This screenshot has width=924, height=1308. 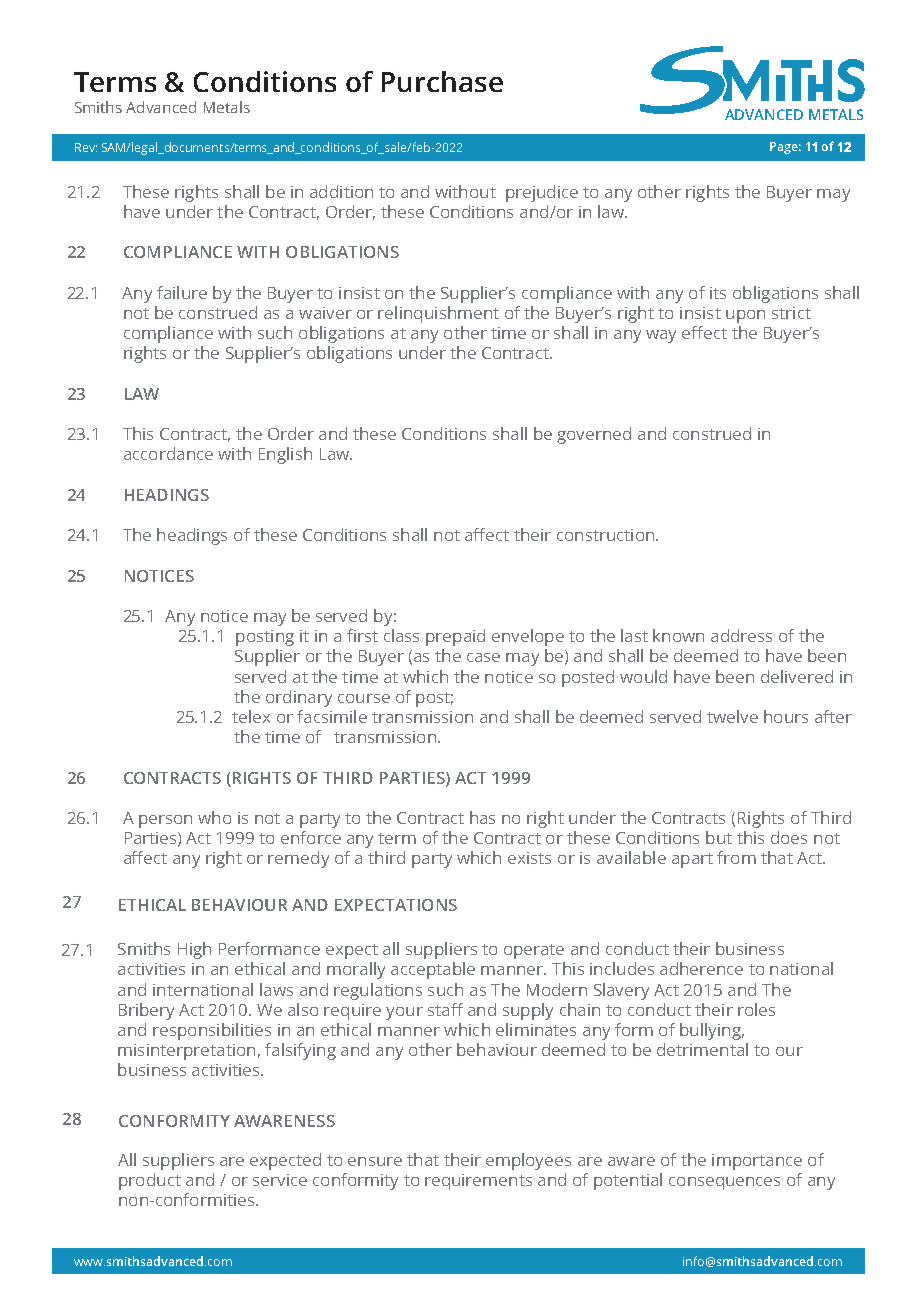 What do you see at coordinates (718, 293) in the screenshot?
I see `its` at bounding box center [718, 293].
